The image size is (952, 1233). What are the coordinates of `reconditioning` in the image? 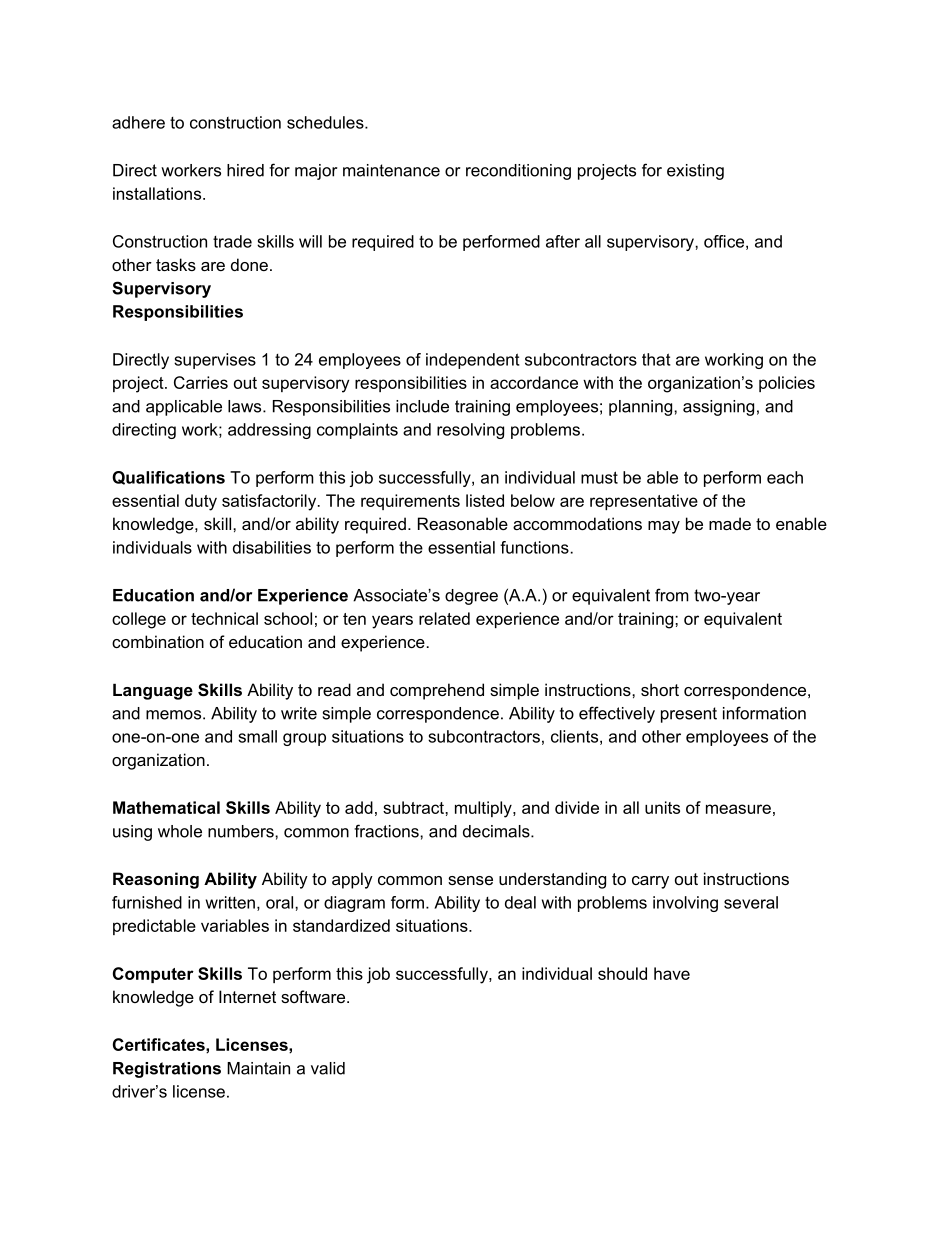 It's located at (518, 172).
